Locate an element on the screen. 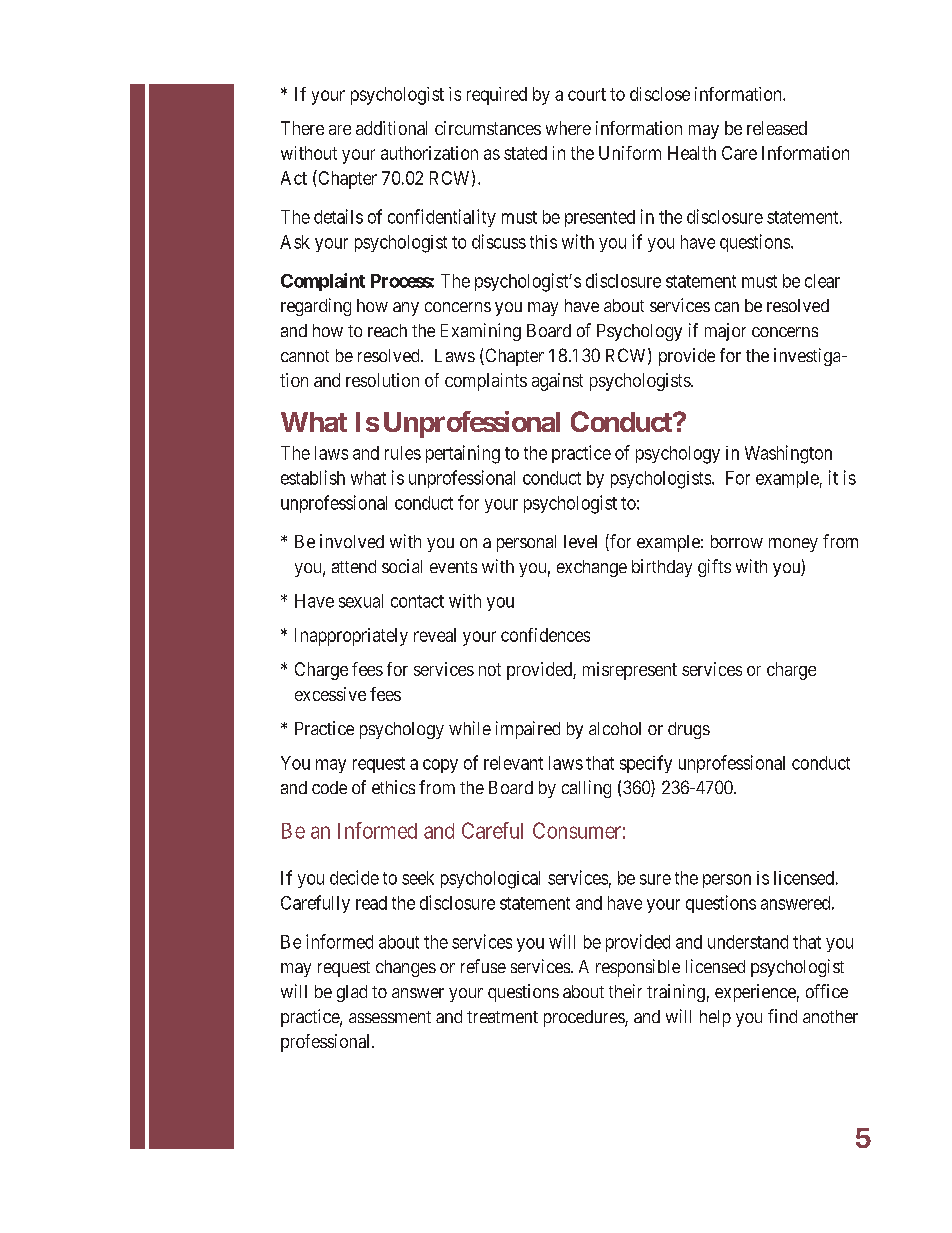 The height and width of the screenshot is (1233, 952). attend is located at coordinates (354, 566).
